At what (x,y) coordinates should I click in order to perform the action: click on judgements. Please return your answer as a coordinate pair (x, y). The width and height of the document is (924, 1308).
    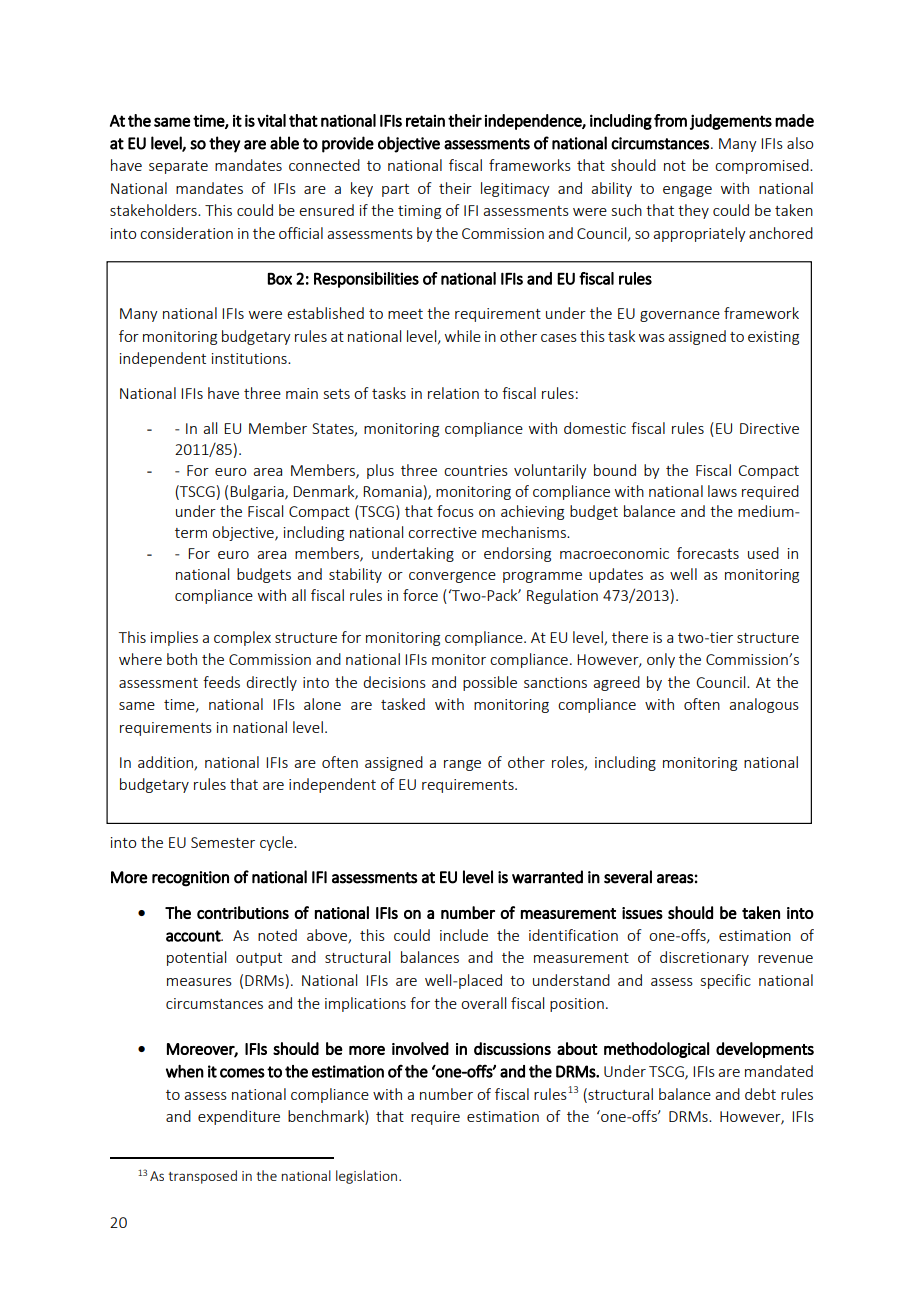
    Looking at the image, I should click on (731, 122).
